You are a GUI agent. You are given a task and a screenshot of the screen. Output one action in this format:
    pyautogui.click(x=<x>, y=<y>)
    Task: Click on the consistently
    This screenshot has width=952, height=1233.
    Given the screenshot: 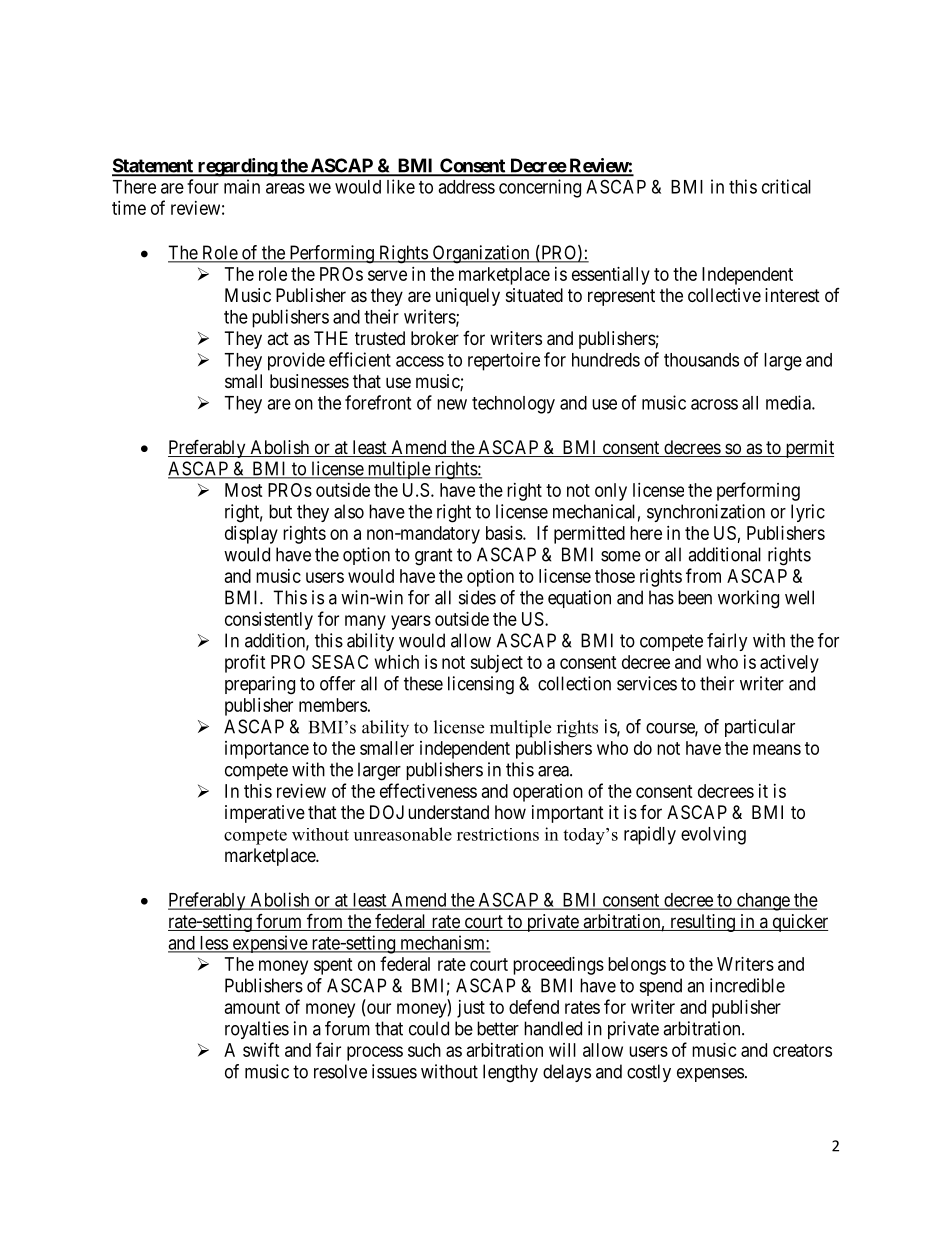 What is the action you would take?
    pyautogui.click(x=269, y=621)
